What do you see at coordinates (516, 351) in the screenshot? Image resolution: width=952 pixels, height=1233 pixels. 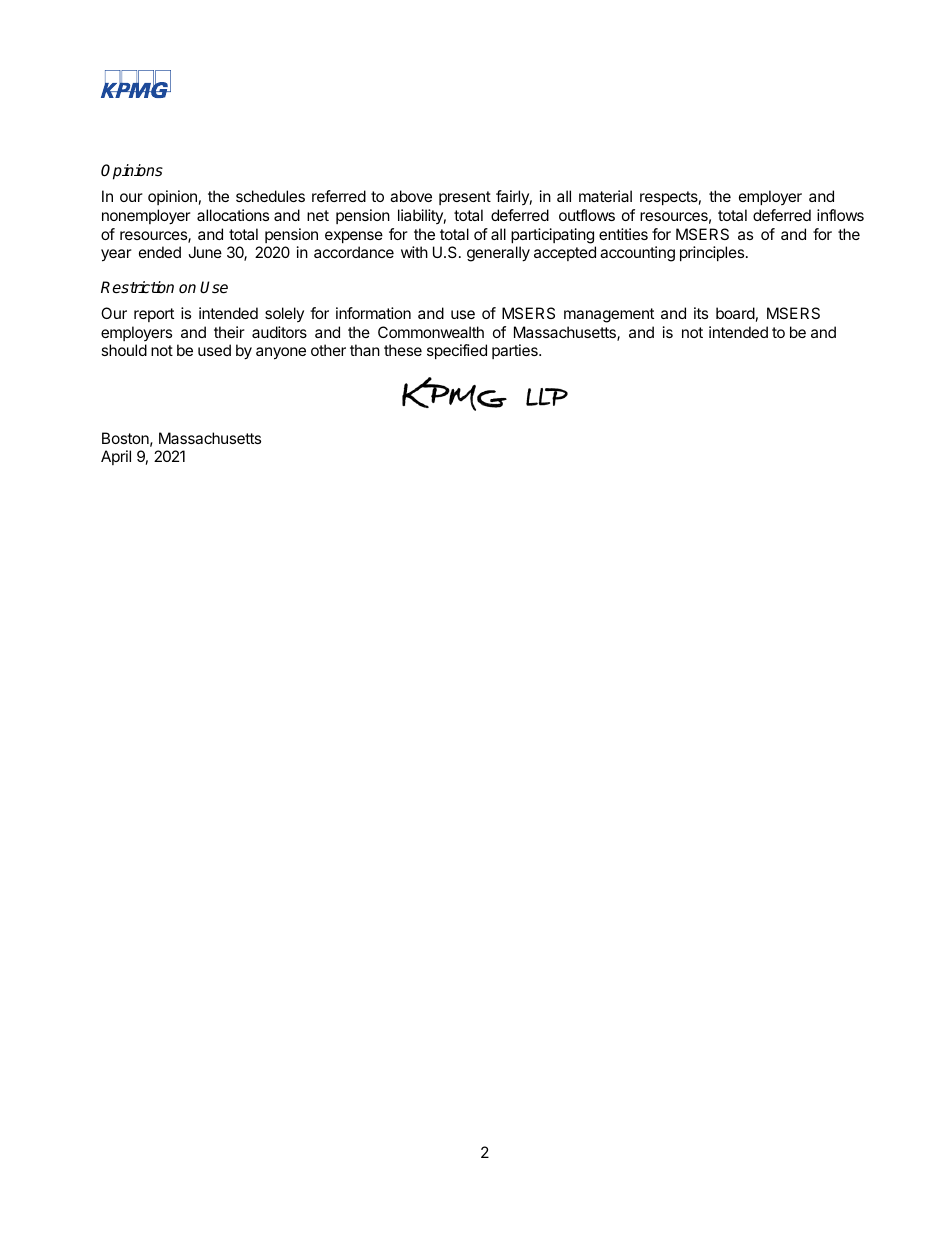 I see `parties` at bounding box center [516, 351].
